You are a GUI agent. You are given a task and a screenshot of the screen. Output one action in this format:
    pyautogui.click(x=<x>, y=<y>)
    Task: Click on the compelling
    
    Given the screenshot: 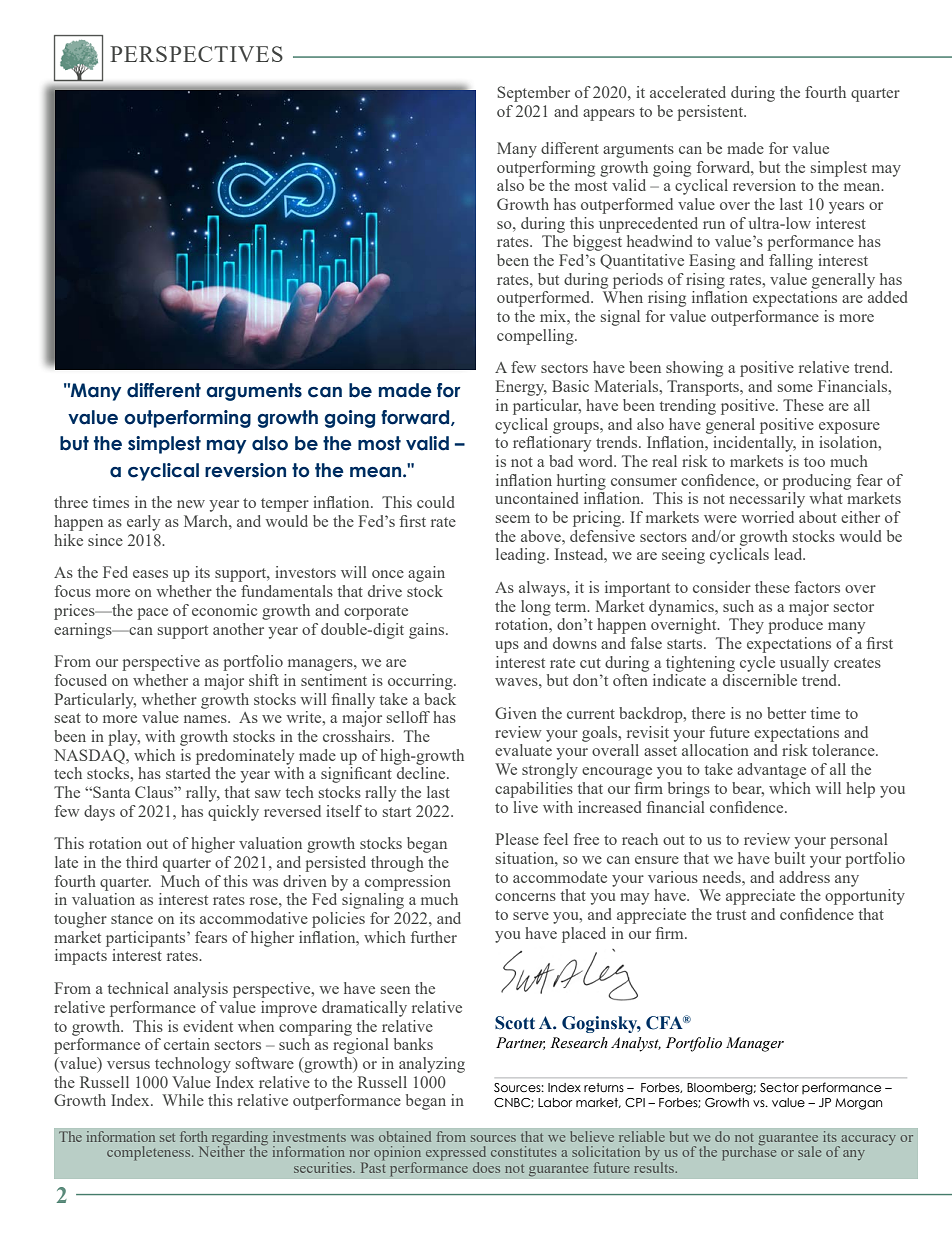 What is the action you would take?
    pyautogui.click(x=536, y=337)
